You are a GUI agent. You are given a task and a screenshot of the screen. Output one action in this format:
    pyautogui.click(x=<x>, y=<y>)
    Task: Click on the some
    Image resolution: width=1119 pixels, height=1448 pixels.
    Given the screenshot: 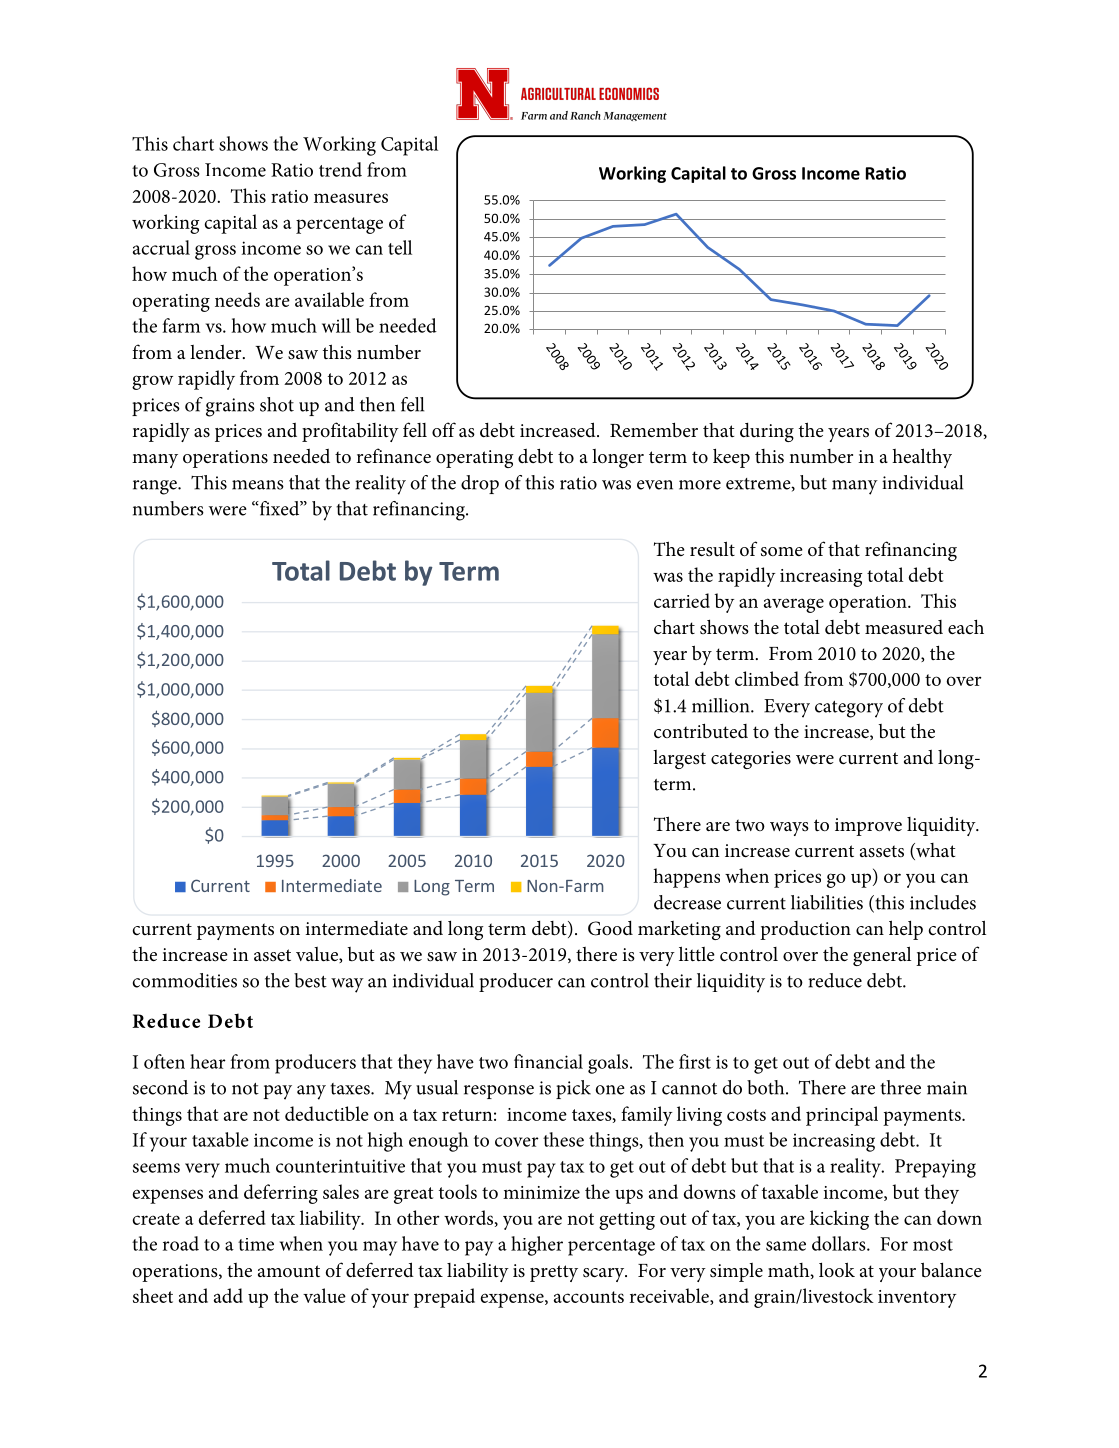 What is the action you would take?
    pyautogui.click(x=782, y=552)
